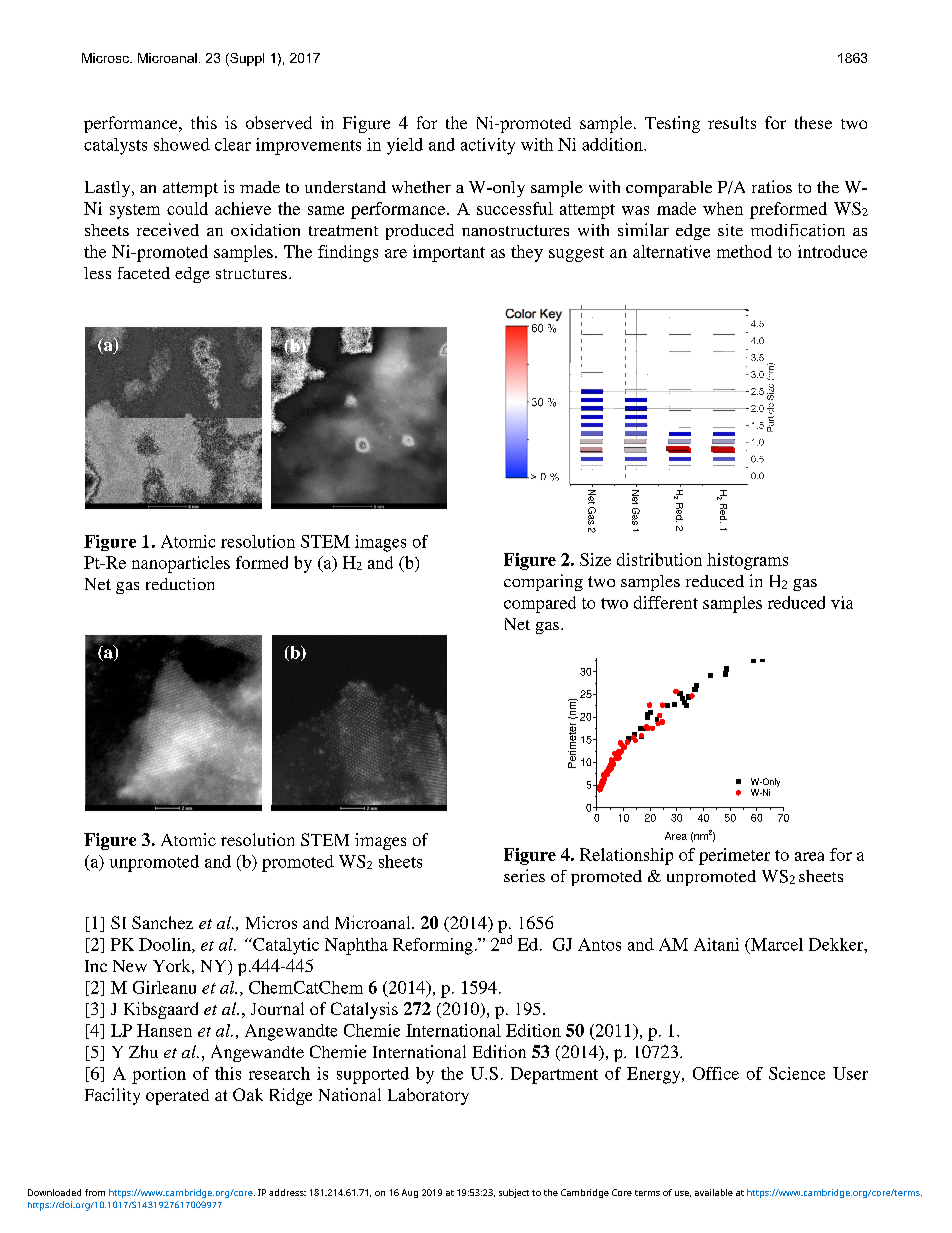  I want to click on series, so click(524, 875).
